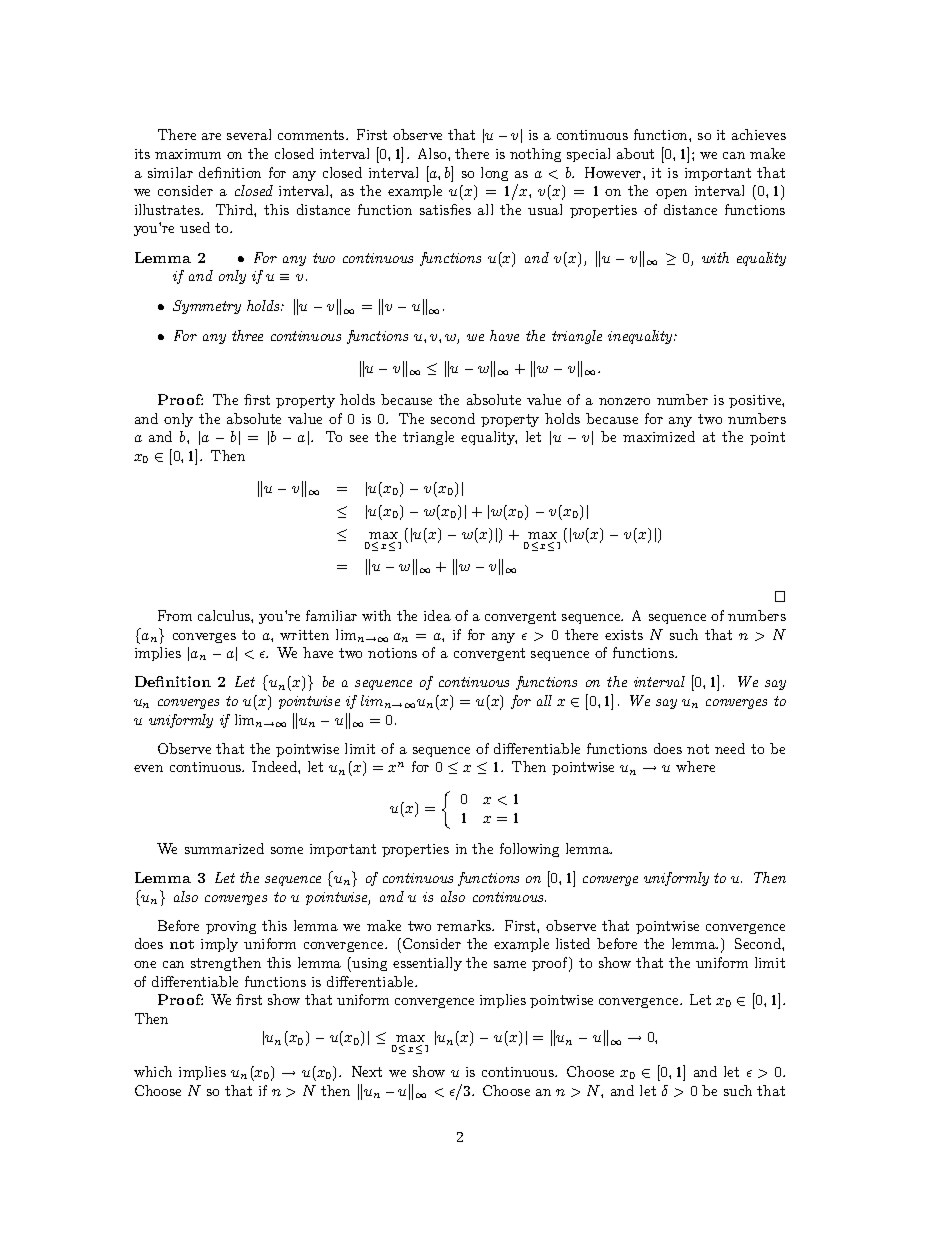 Image resolution: width=952 pixels, height=1233 pixels. Describe the element at coordinates (392, 653) in the screenshot. I see `notions` at that location.
